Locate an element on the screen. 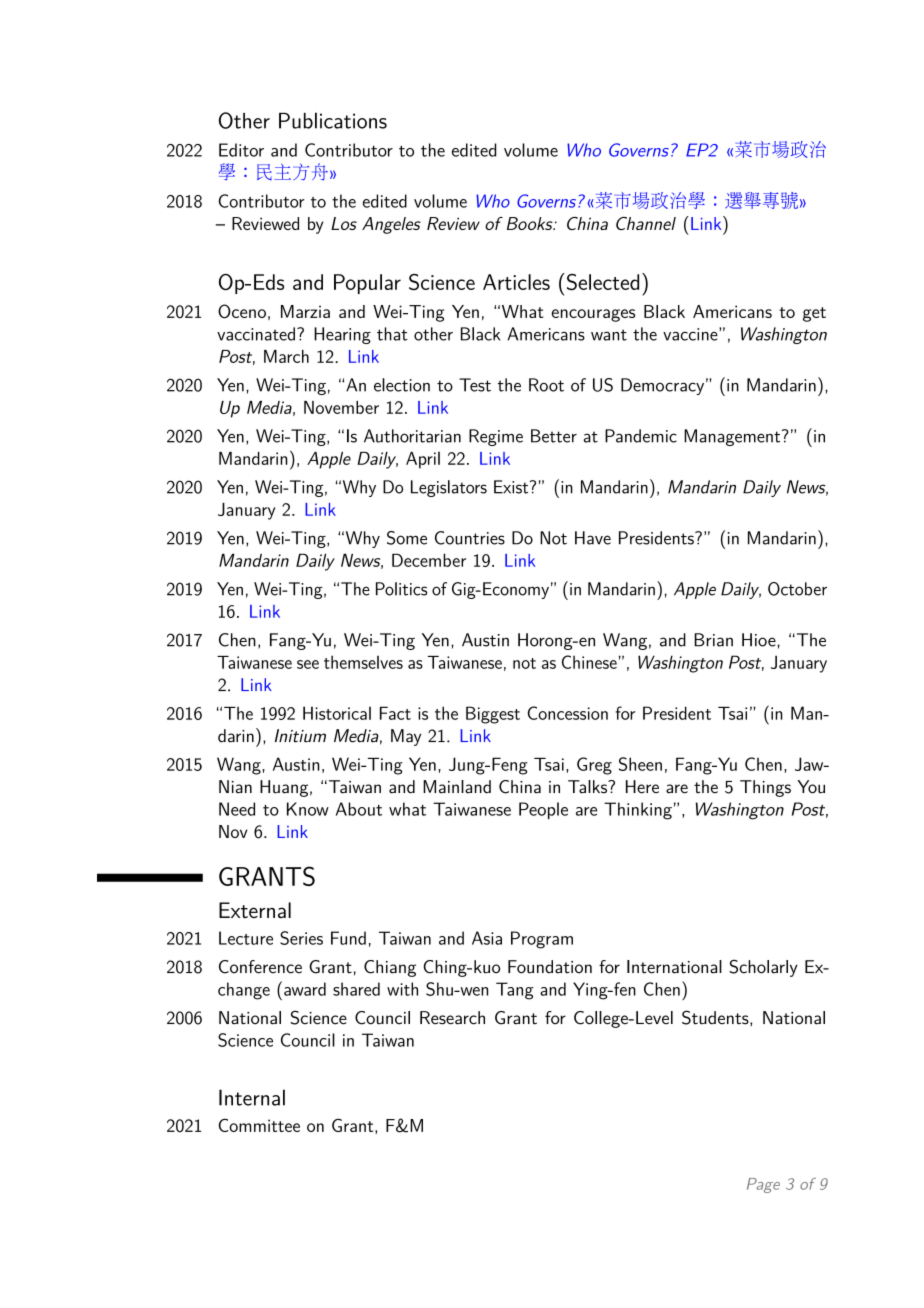 The width and height of the screenshot is (924, 1308). Channel is located at coordinates (646, 223).
